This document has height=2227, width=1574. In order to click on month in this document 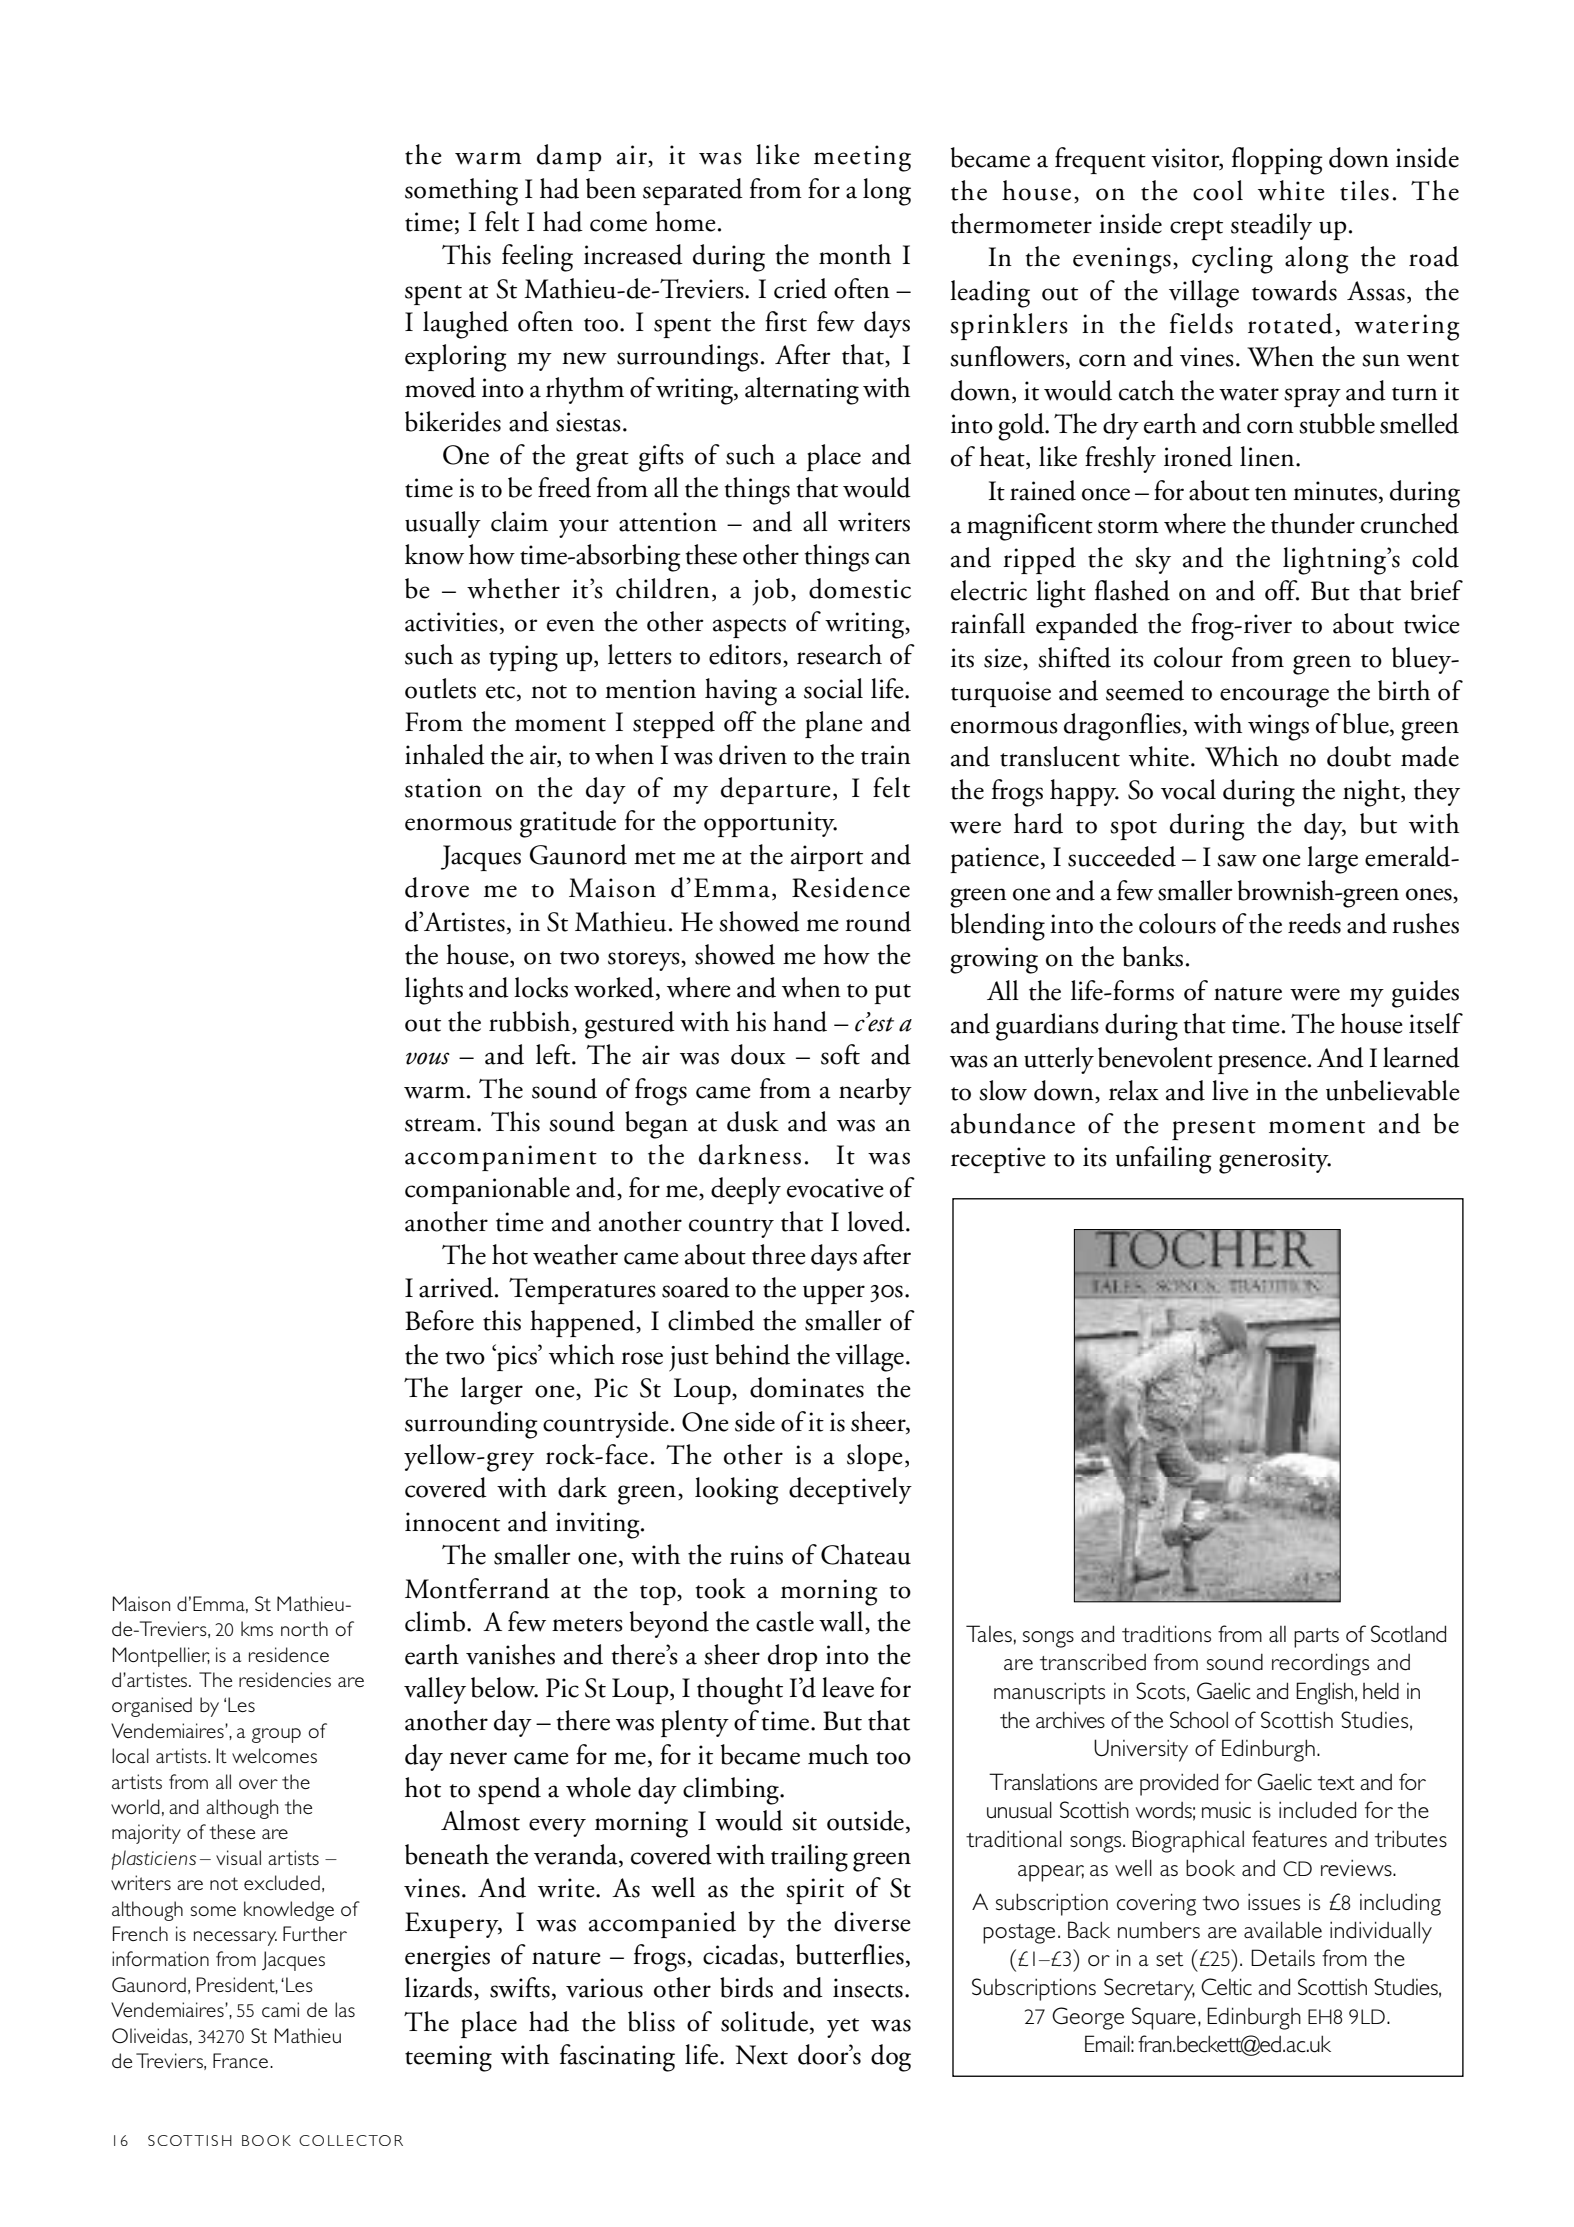, I will do `click(855, 254)`.
